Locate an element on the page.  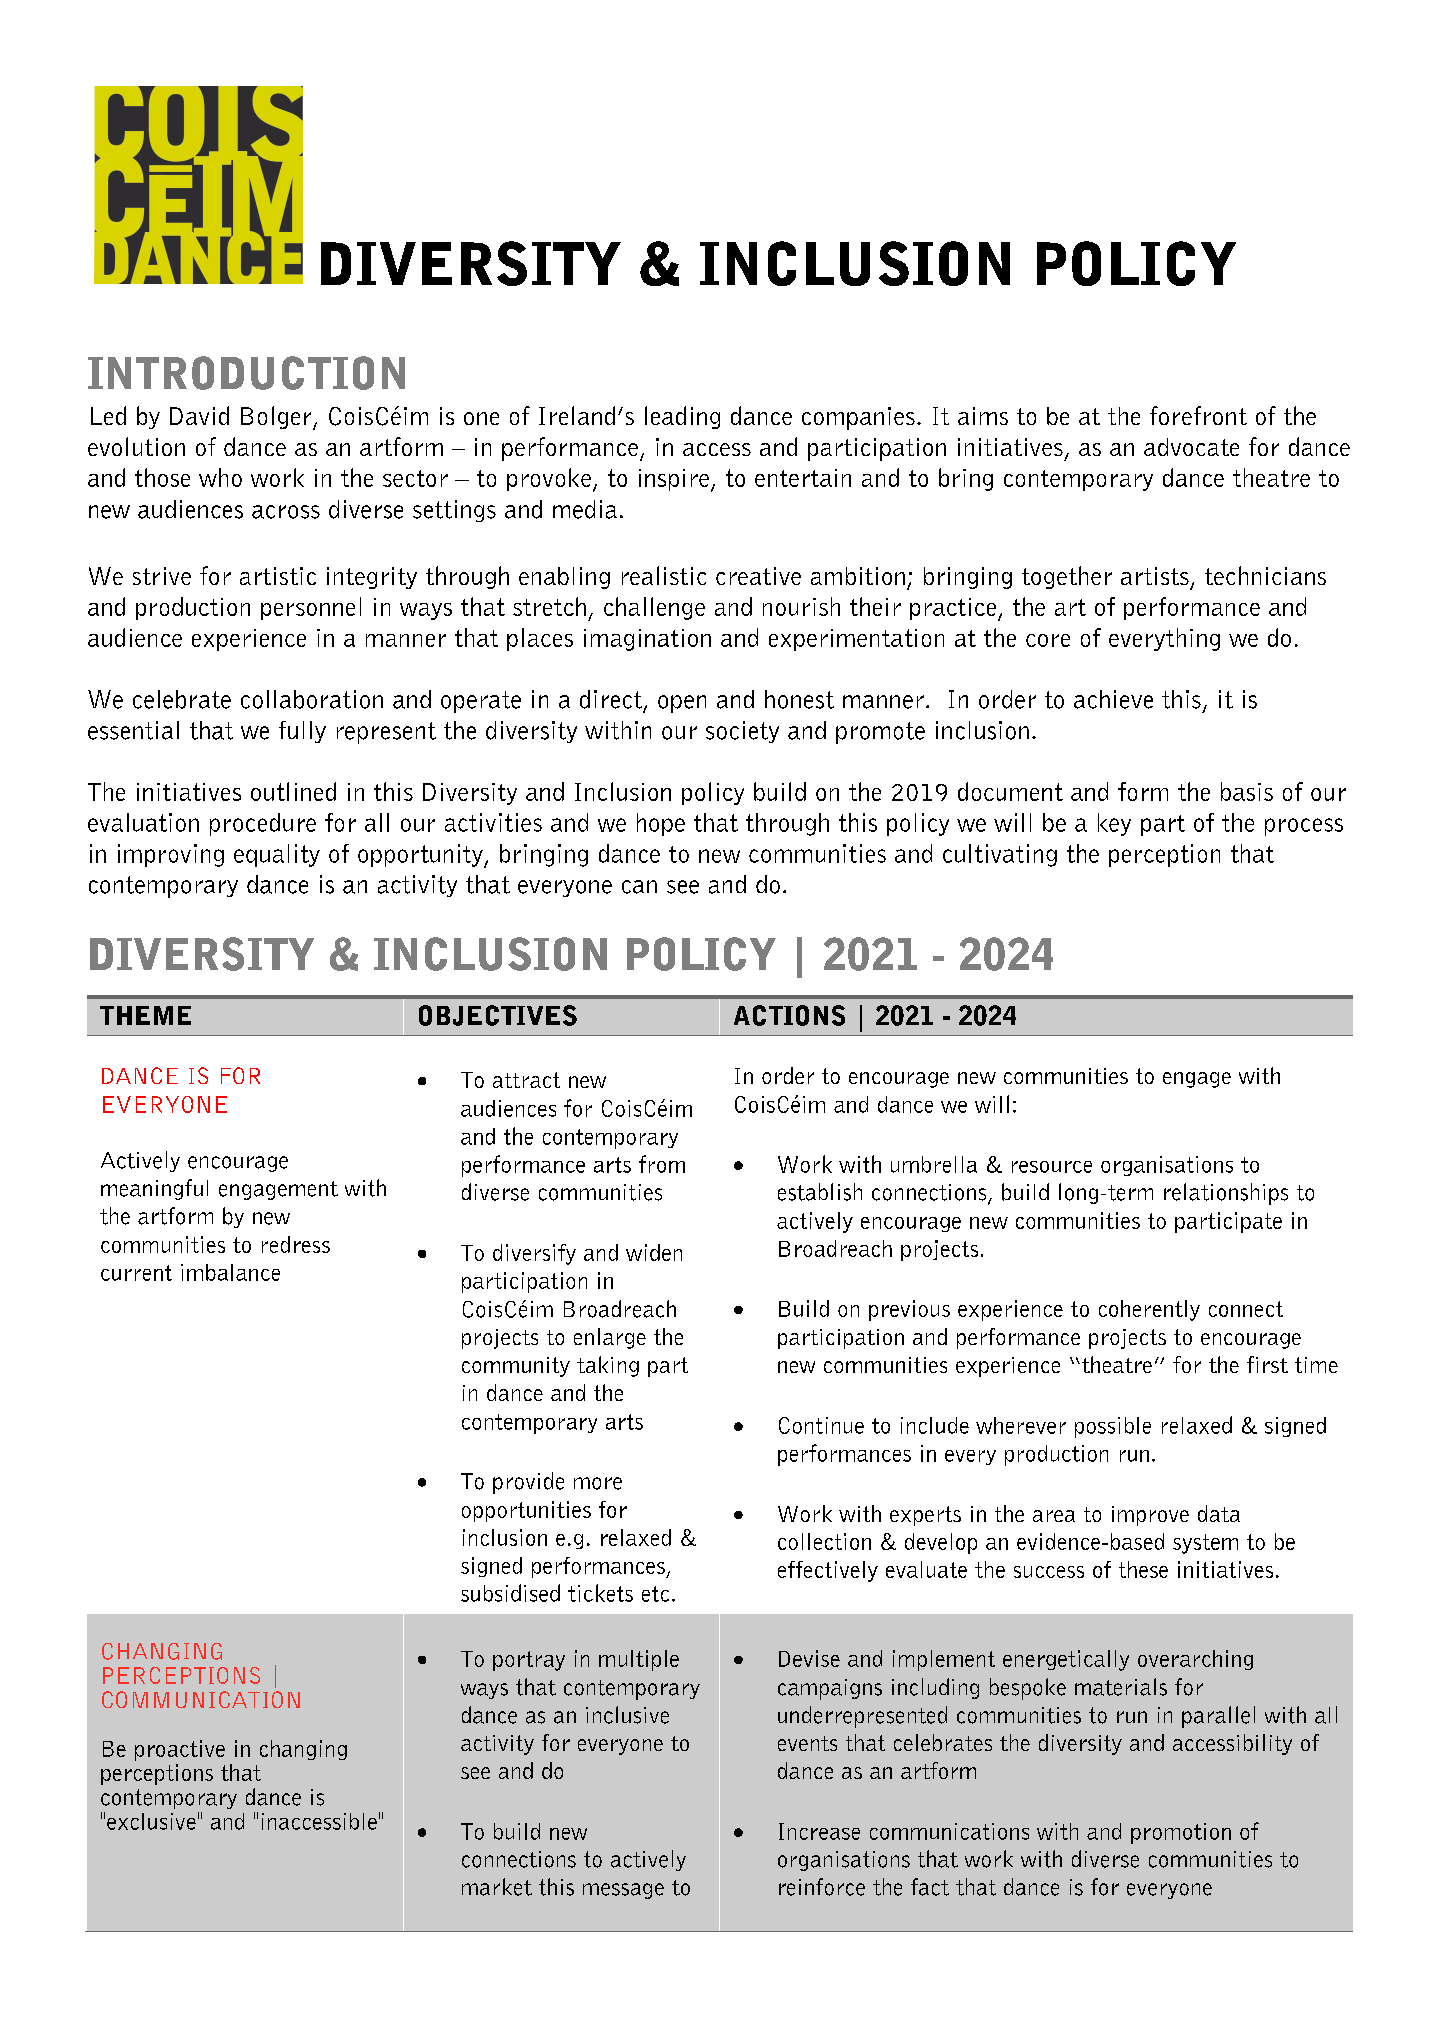
taking is located at coordinates (608, 1366).
